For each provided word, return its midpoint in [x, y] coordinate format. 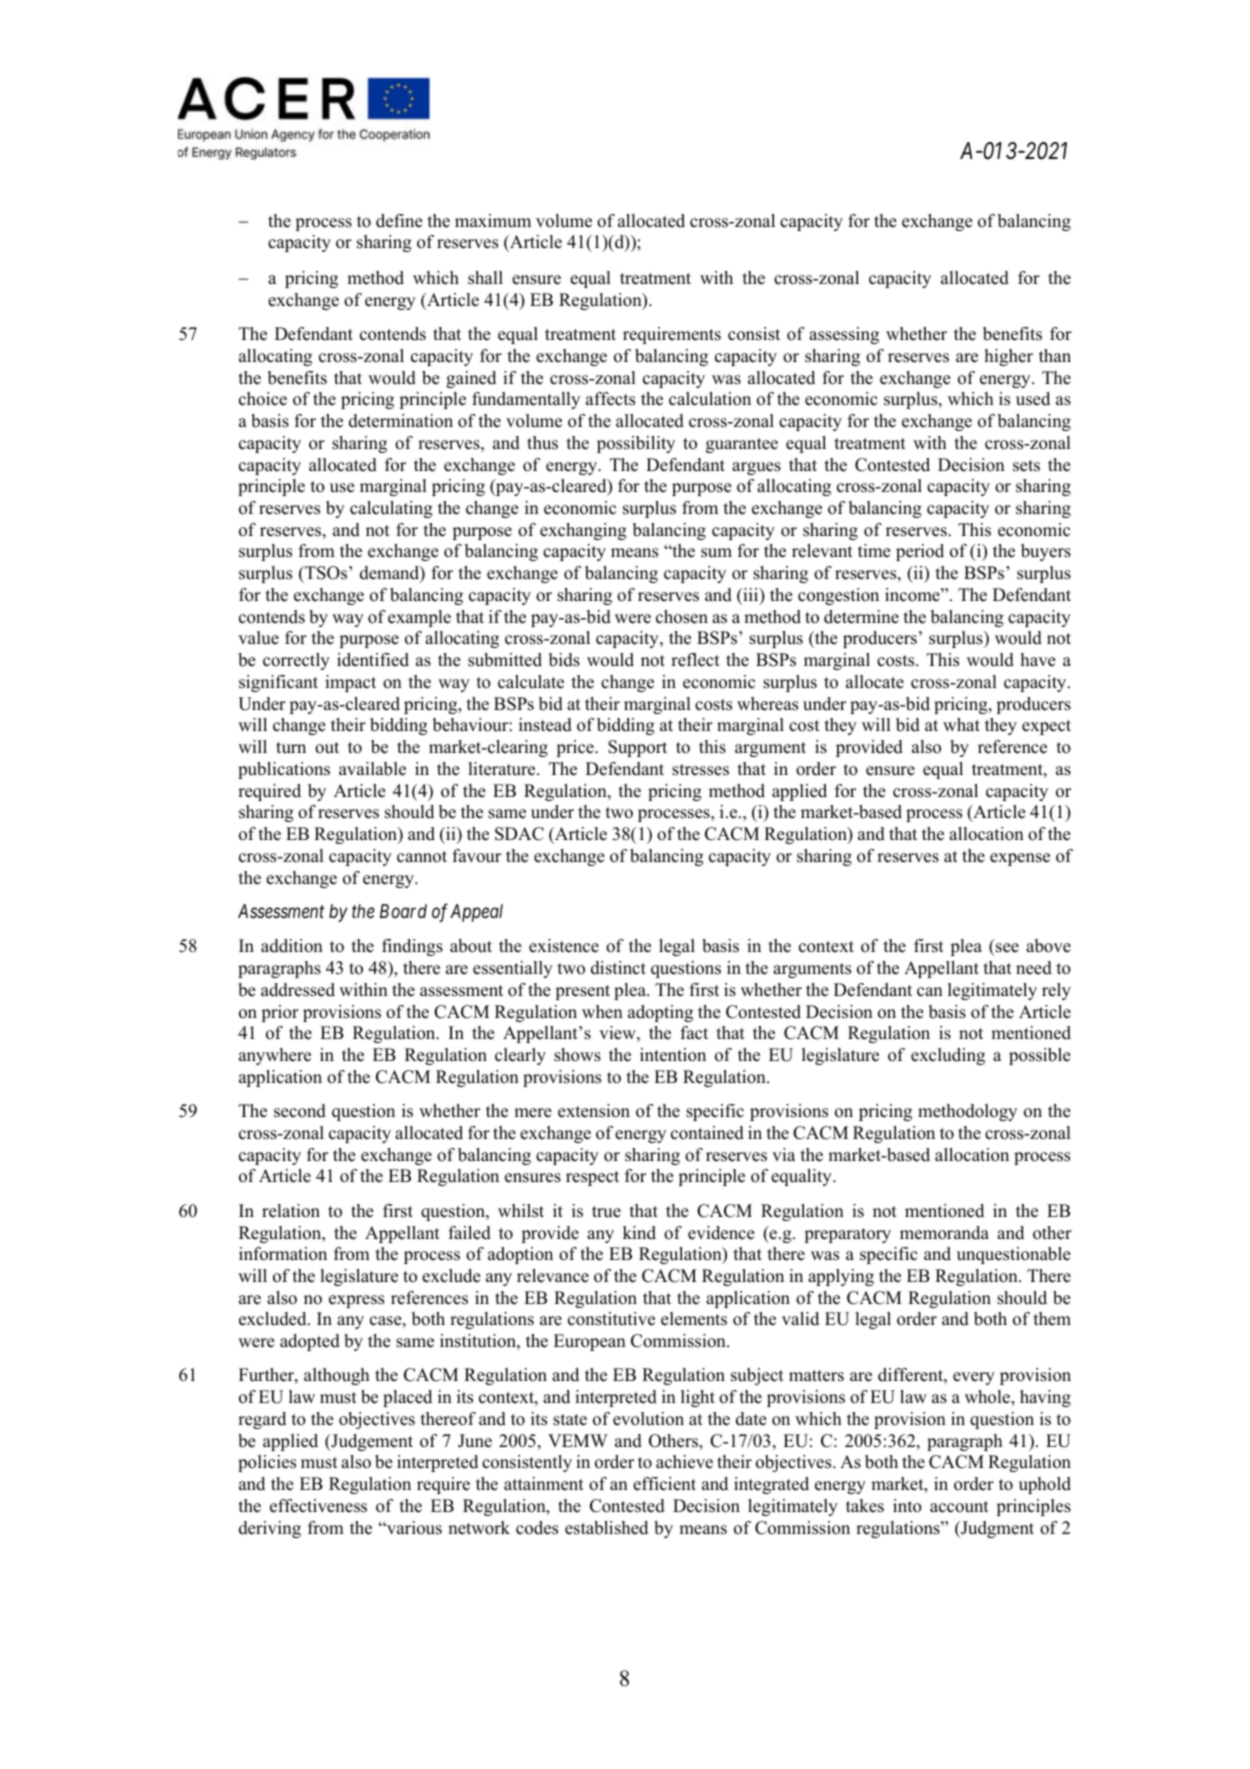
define [399, 221]
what [961, 724]
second [300, 1111]
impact [350, 683]
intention [673, 1055]
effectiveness [318, 1506]
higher [1009, 357]
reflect [695, 660]
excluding [948, 1056]
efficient [664, 1484]
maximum [493, 221]
